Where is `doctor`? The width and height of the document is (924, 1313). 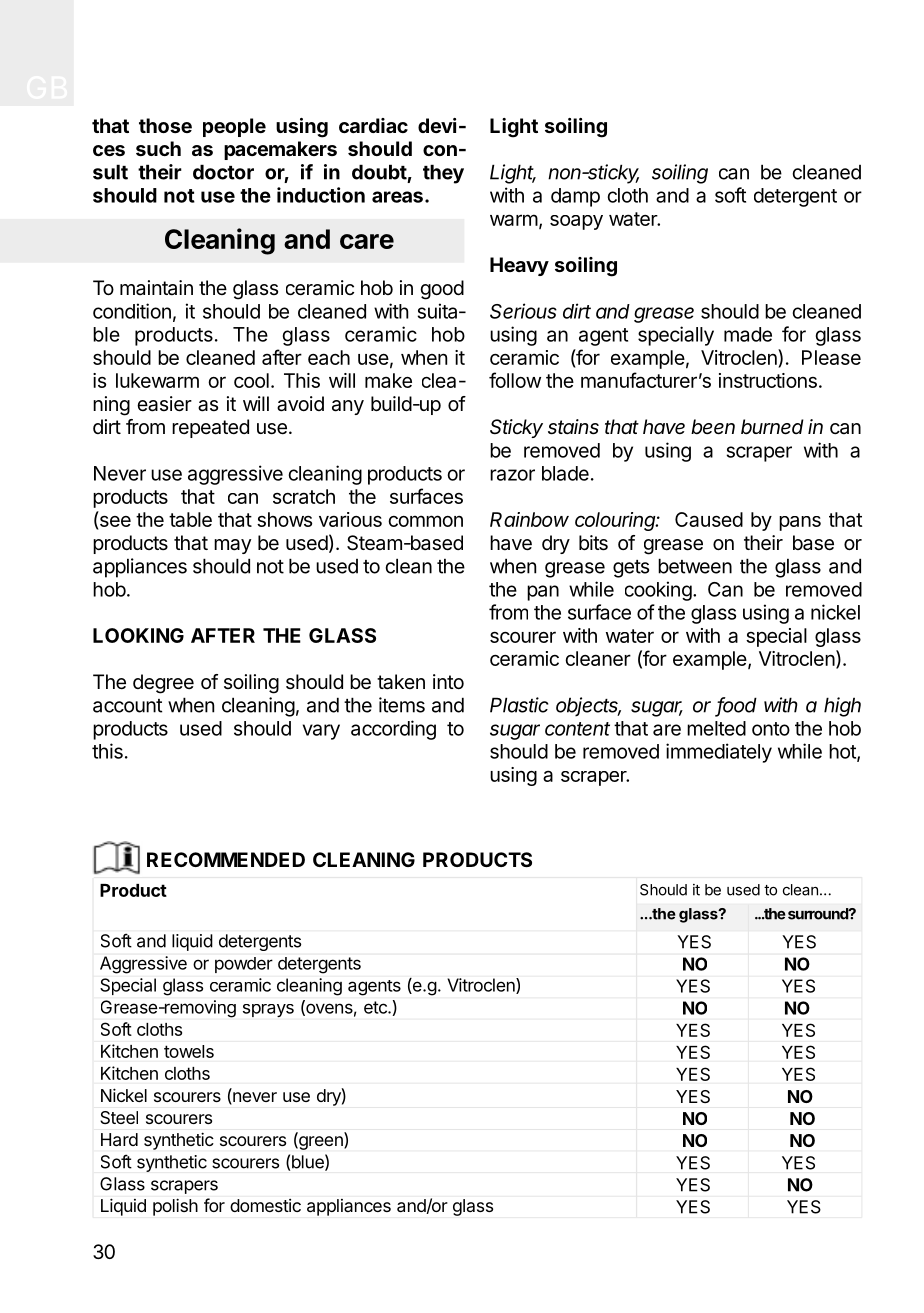 doctor is located at coordinates (223, 172).
